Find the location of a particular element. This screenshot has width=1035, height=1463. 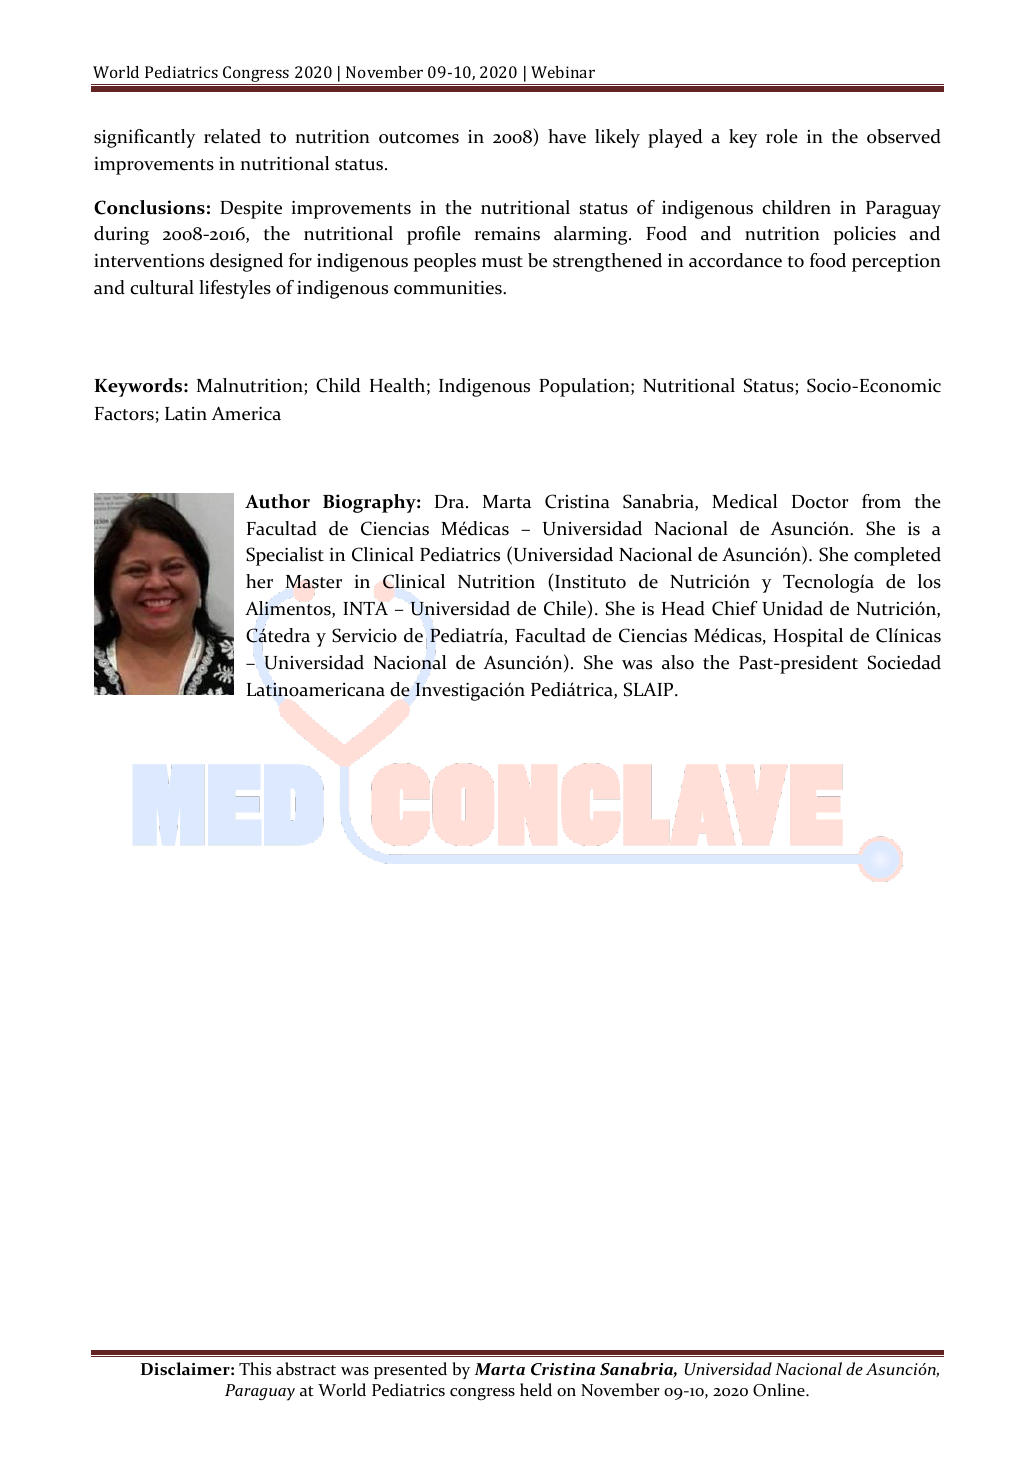

have is located at coordinates (567, 136).
